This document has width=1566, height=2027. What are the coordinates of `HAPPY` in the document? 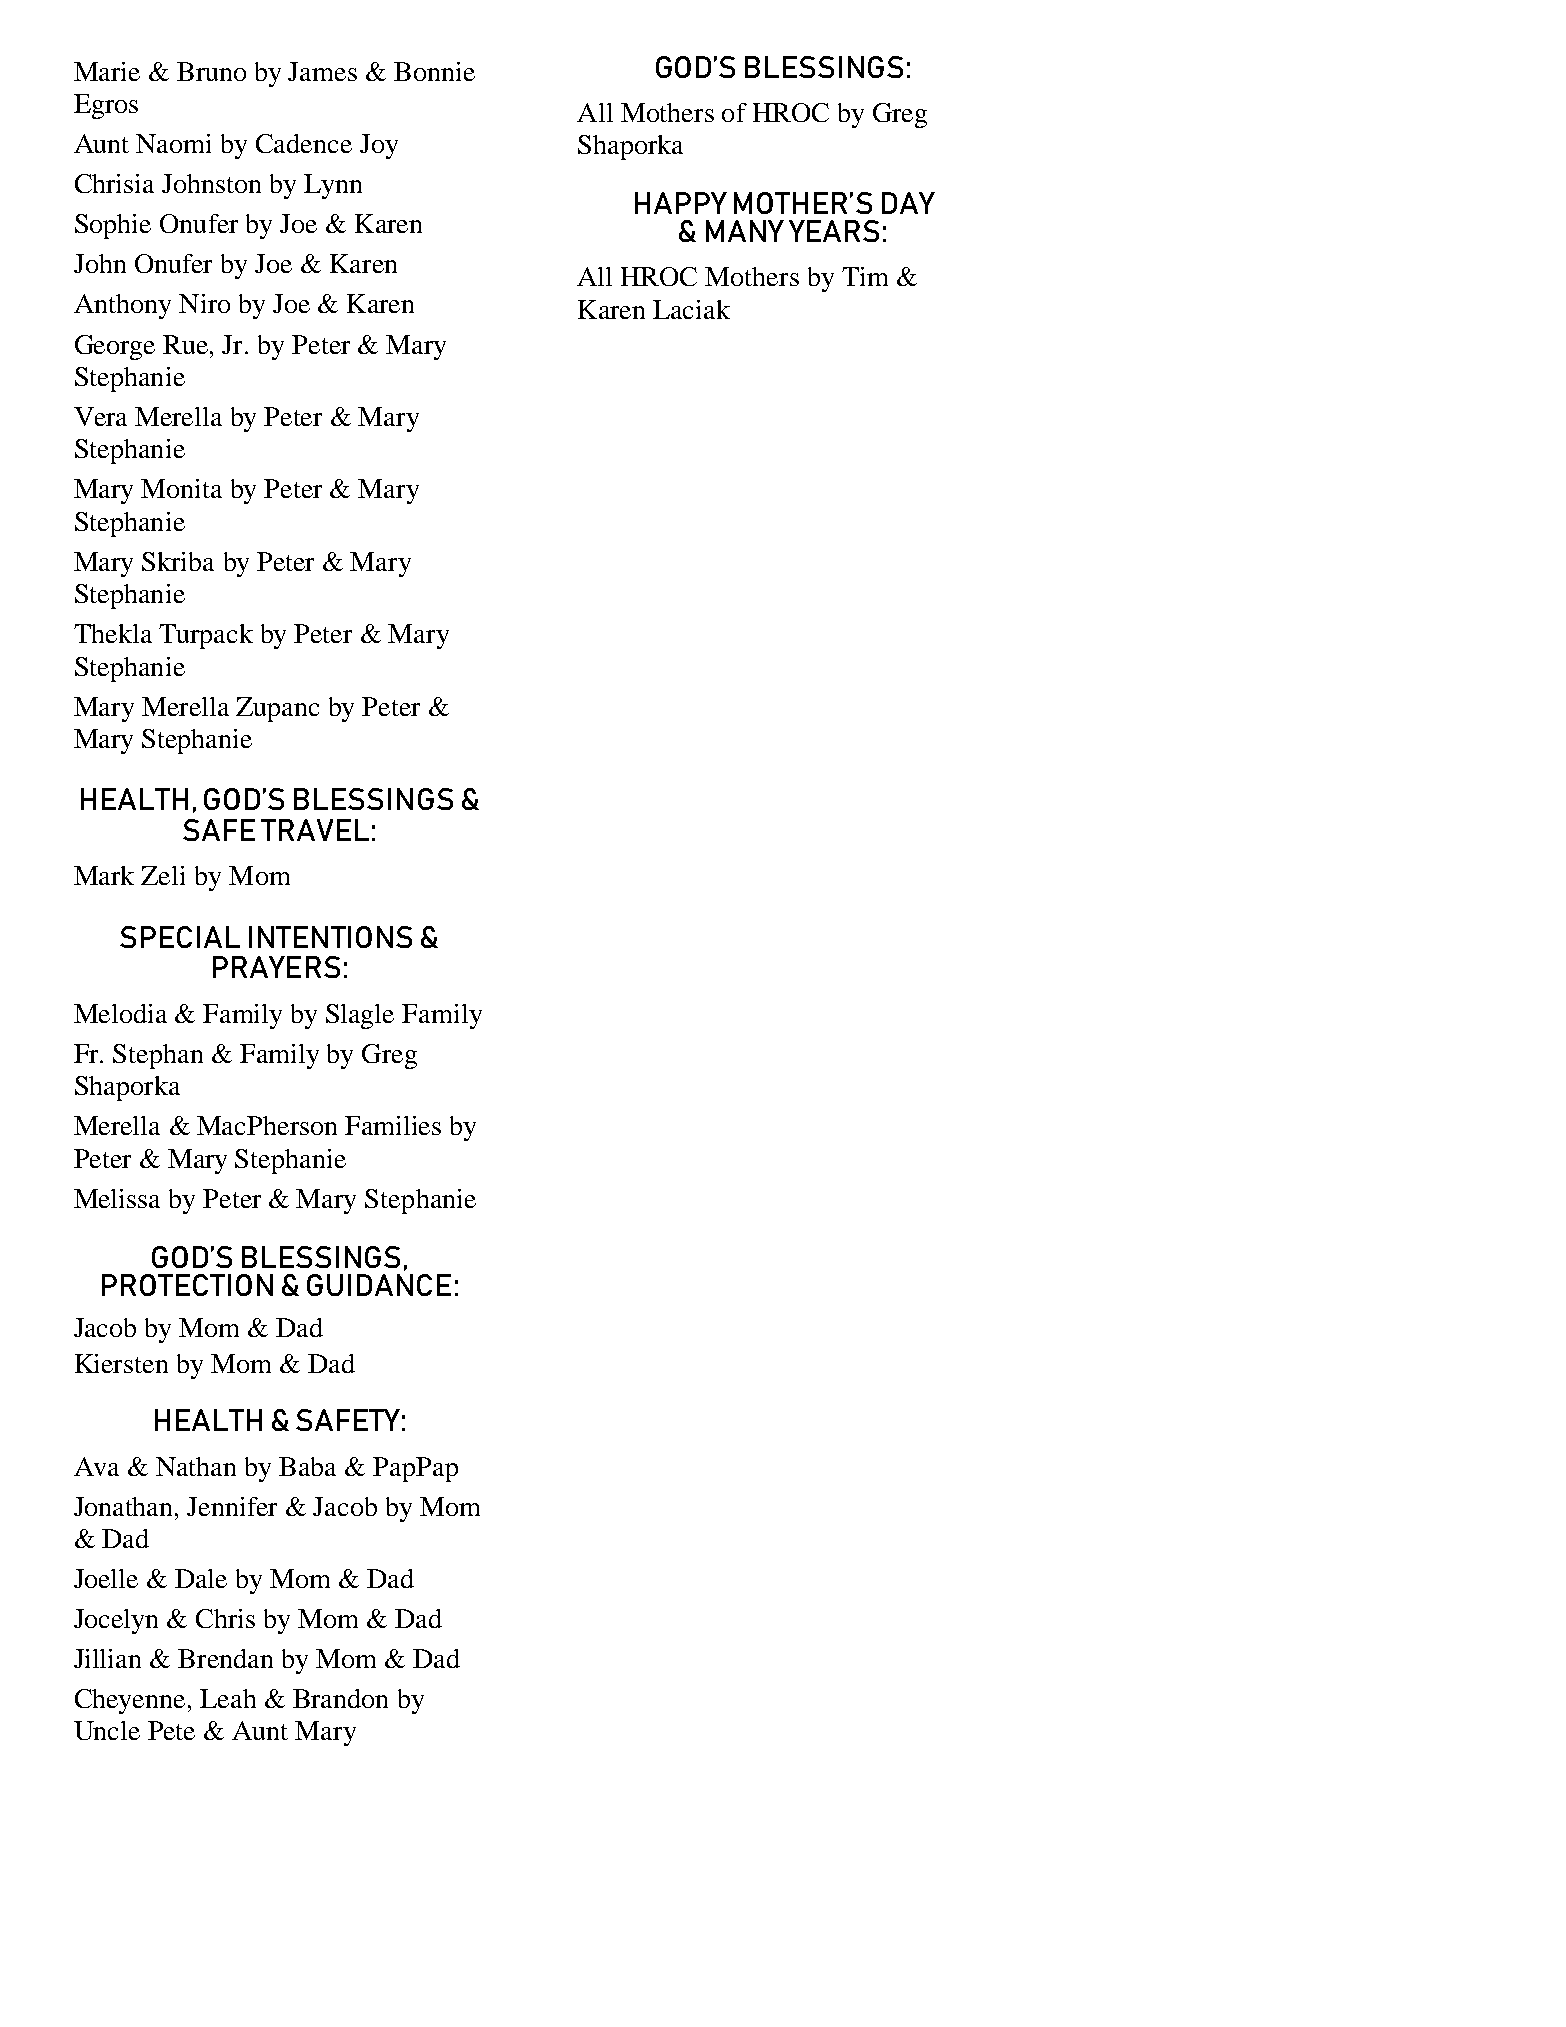 It's located at (681, 203).
